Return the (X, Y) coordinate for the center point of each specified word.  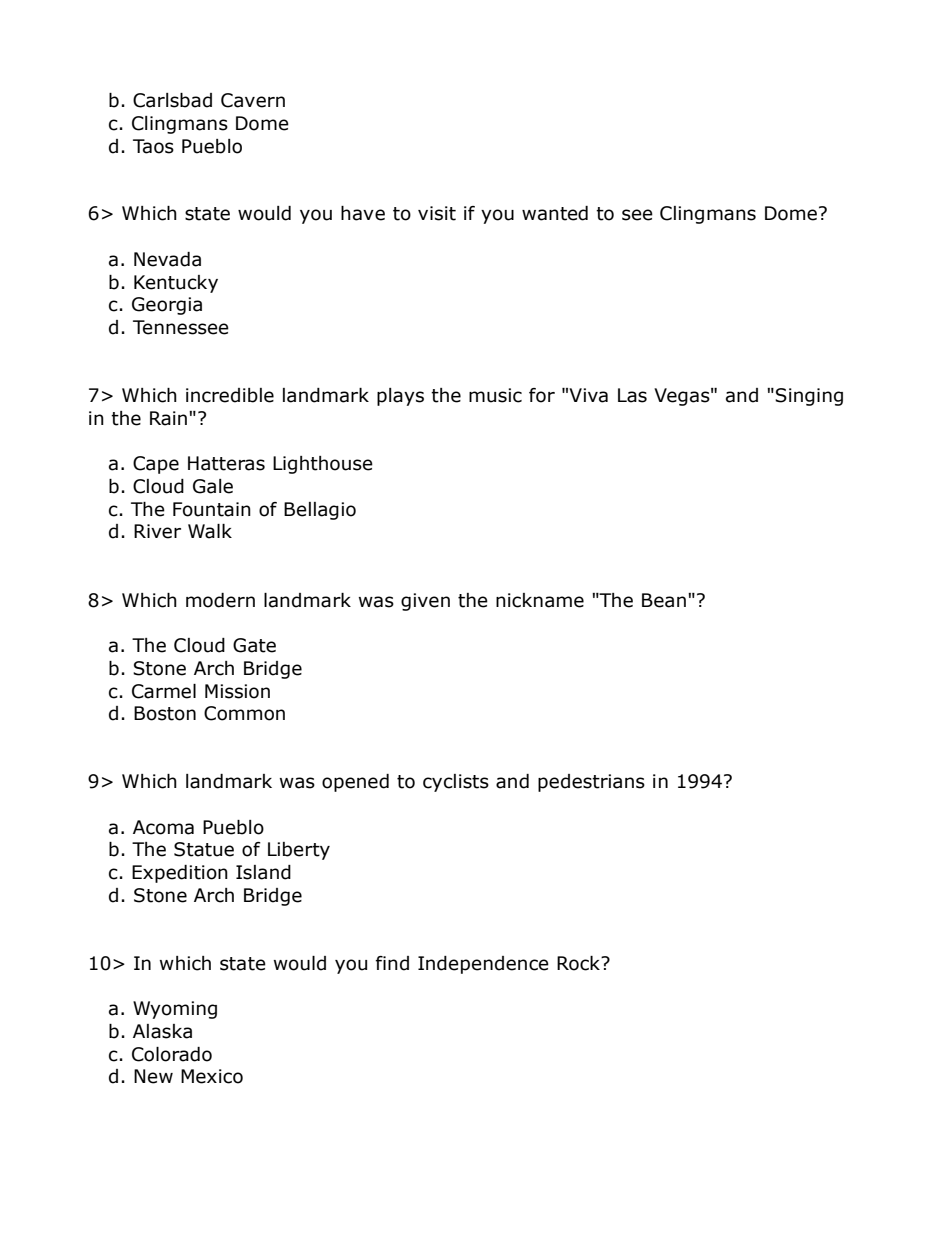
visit (437, 213)
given (425, 602)
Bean (664, 600)
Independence (483, 965)
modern (220, 600)
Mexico (212, 1076)
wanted (555, 213)
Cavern (253, 100)
